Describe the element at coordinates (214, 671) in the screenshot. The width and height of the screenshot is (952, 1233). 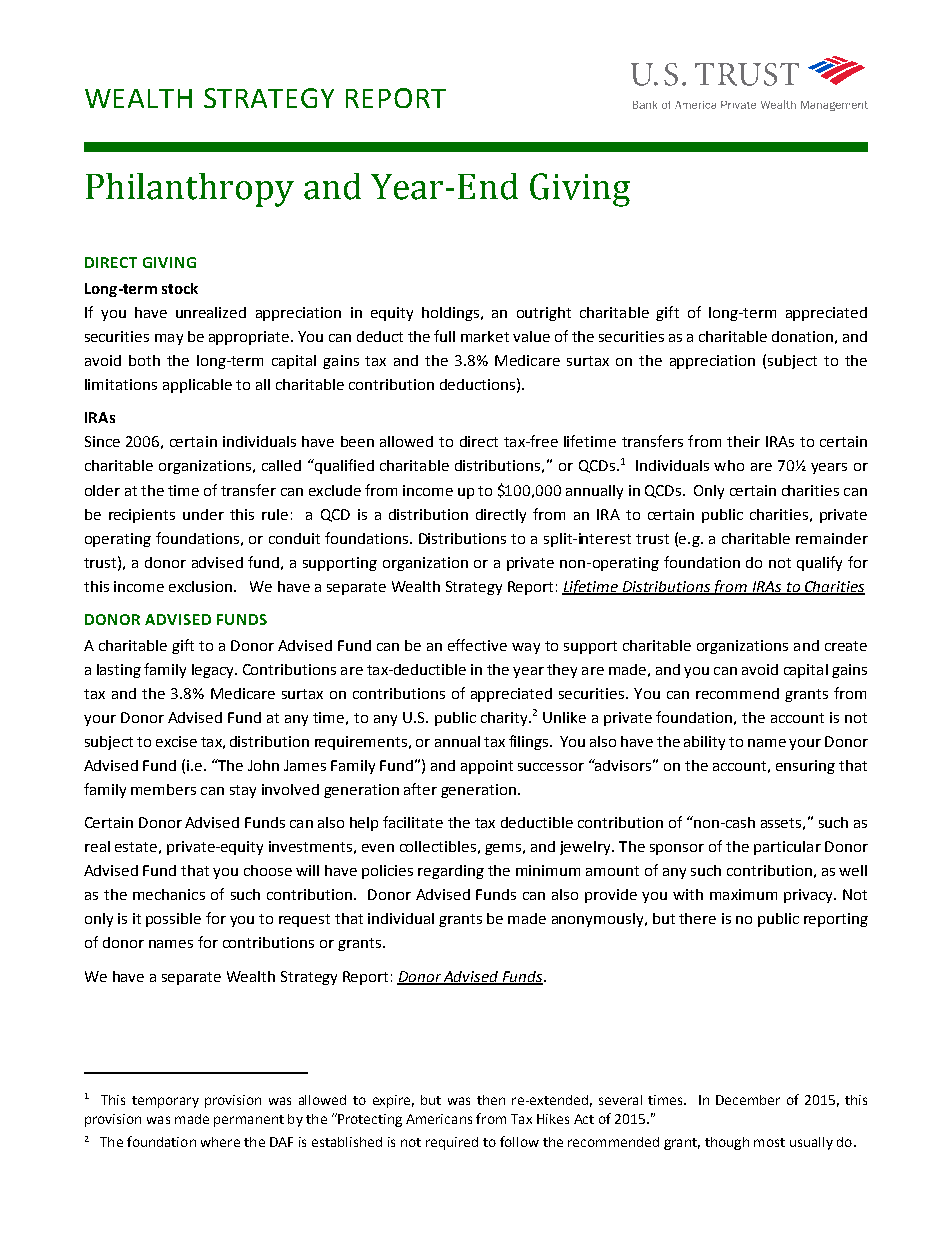
I see `legacy` at that location.
